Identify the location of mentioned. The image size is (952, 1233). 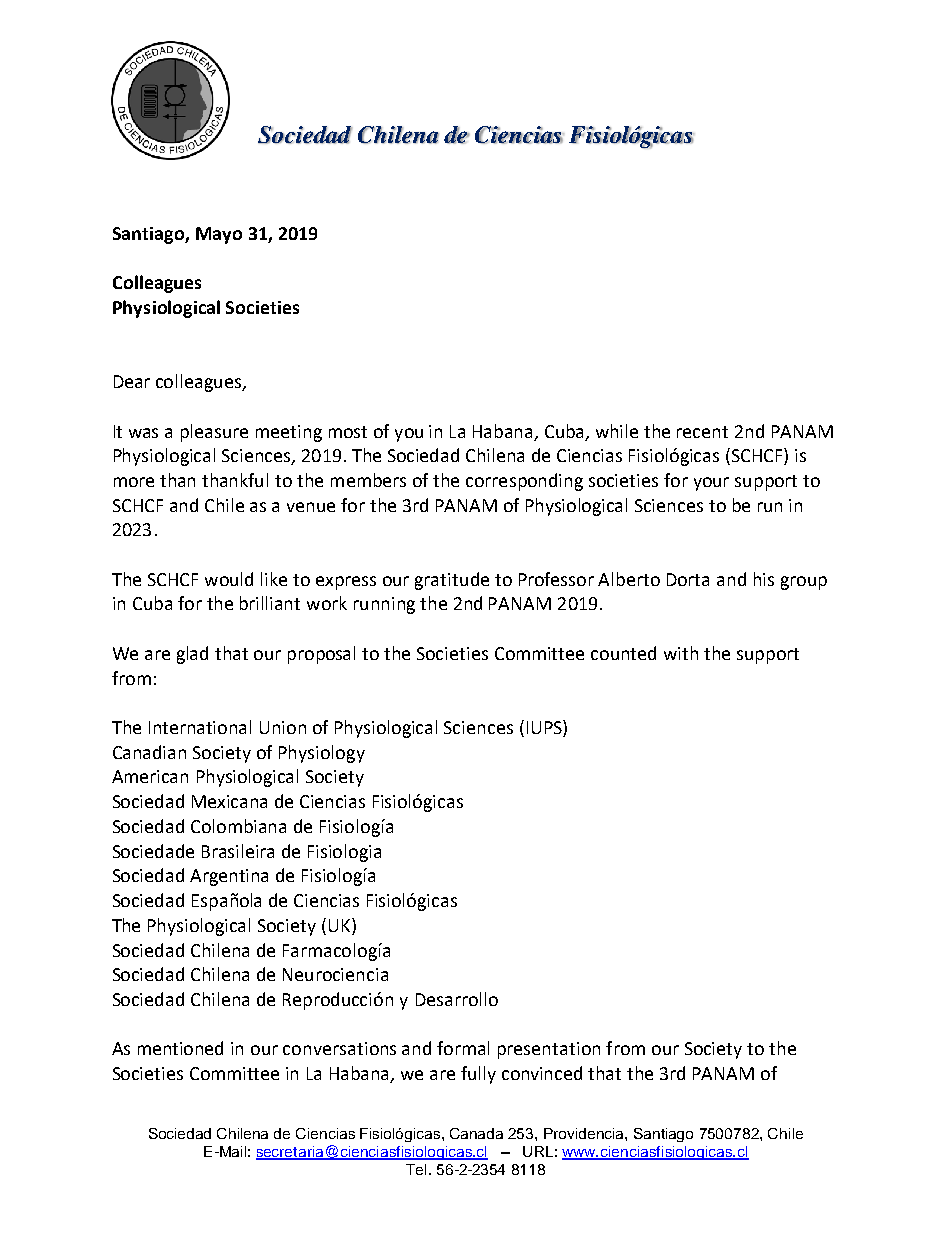
(180, 1048).
